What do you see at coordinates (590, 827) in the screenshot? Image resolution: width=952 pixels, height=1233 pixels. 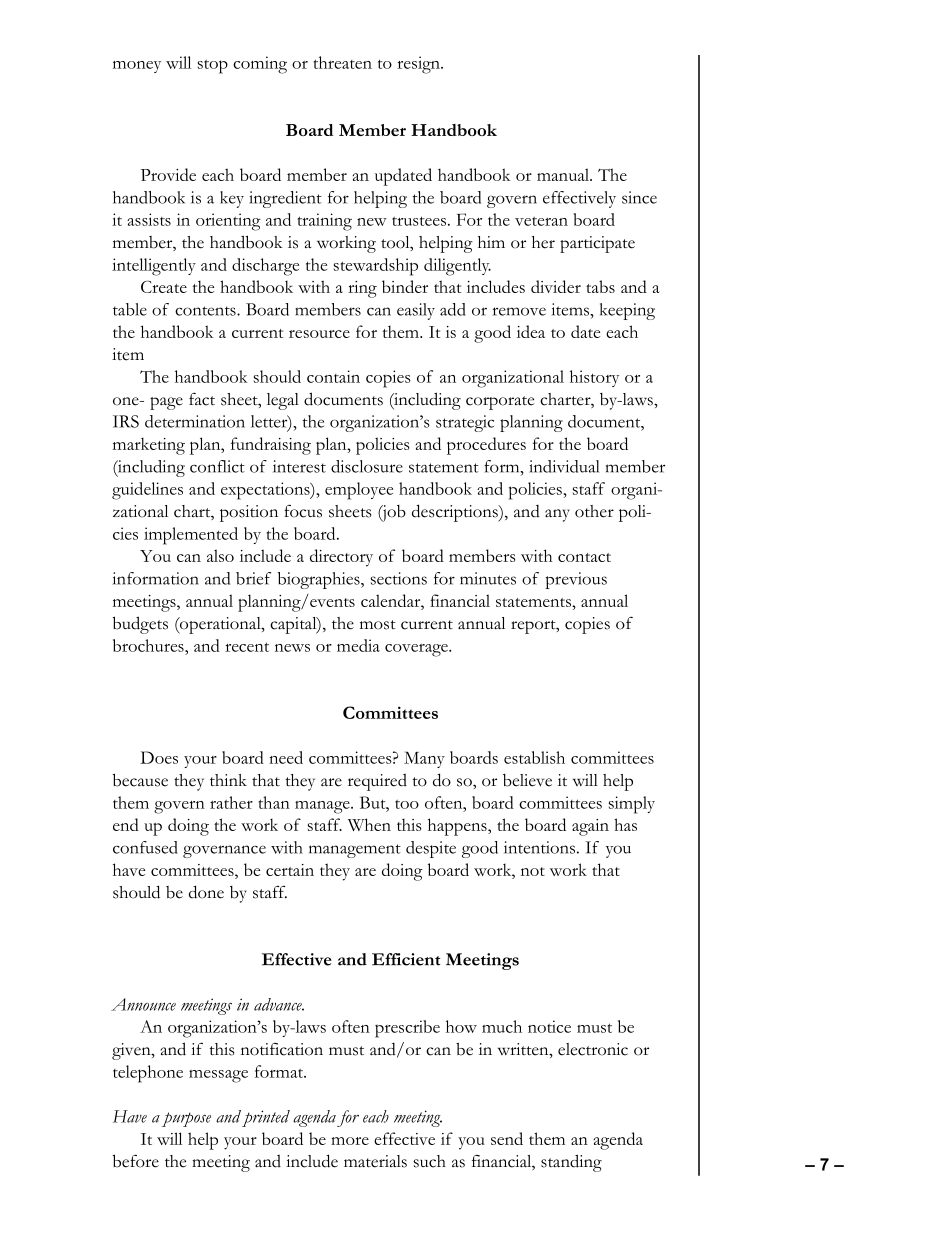 I see `again` at bounding box center [590, 827].
